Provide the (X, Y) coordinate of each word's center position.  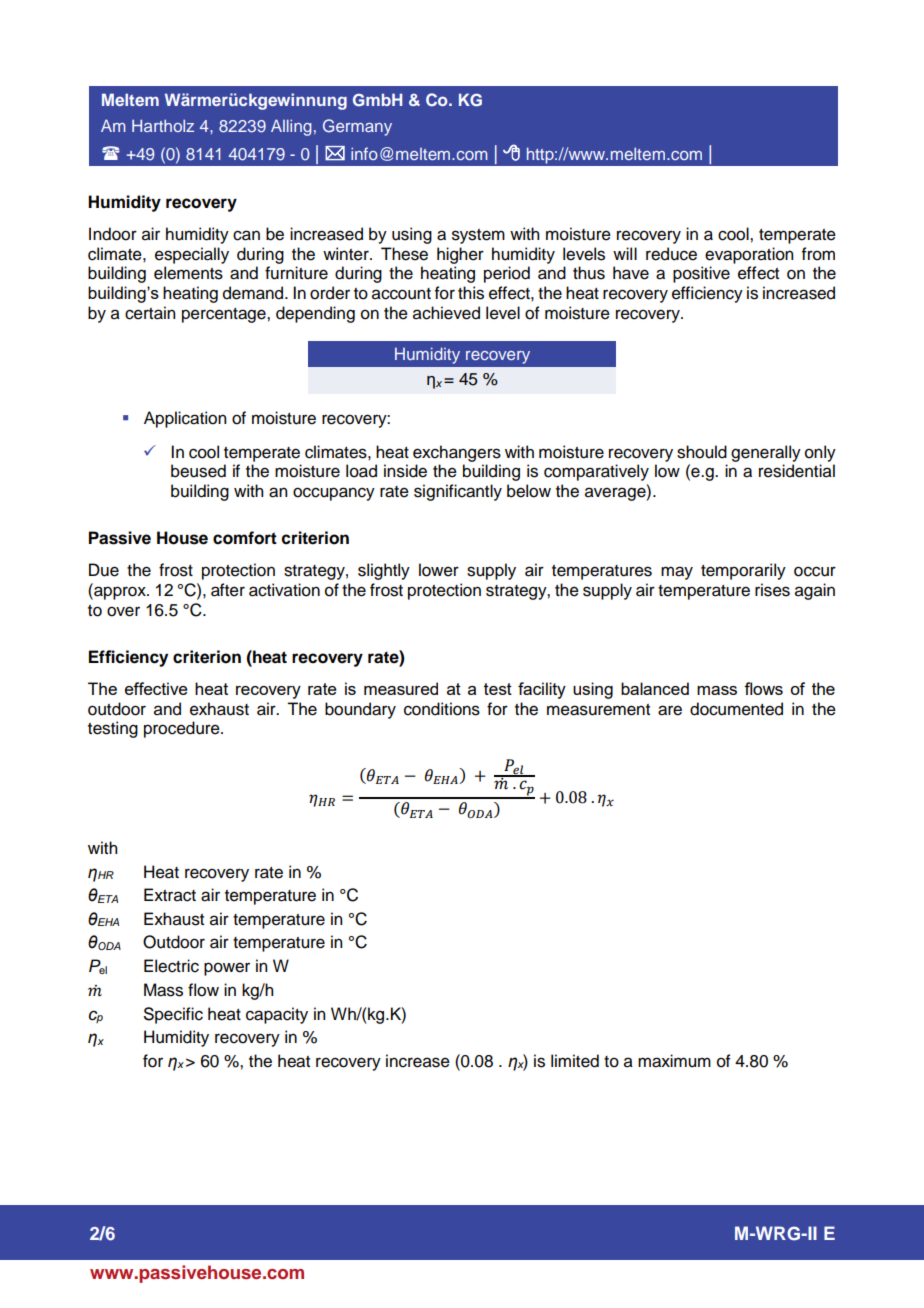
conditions (442, 709)
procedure (183, 729)
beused (198, 471)
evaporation (749, 255)
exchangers (457, 453)
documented (736, 709)
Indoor (113, 234)
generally (766, 453)
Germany (357, 127)
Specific (173, 1015)
